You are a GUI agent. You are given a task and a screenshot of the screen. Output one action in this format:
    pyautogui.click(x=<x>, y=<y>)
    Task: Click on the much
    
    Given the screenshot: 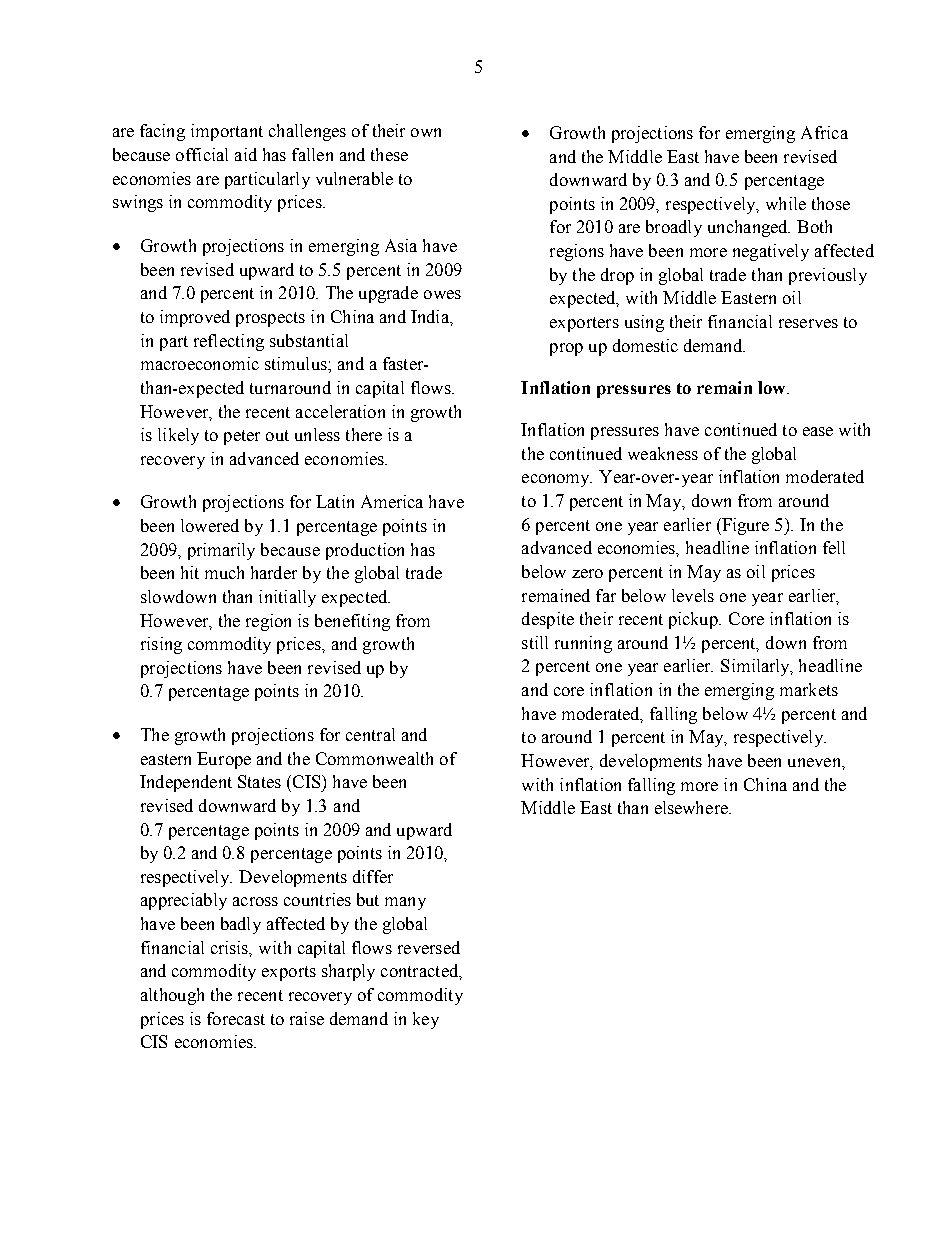 What is the action you would take?
    pyautogui.click(x=224, y=572)
